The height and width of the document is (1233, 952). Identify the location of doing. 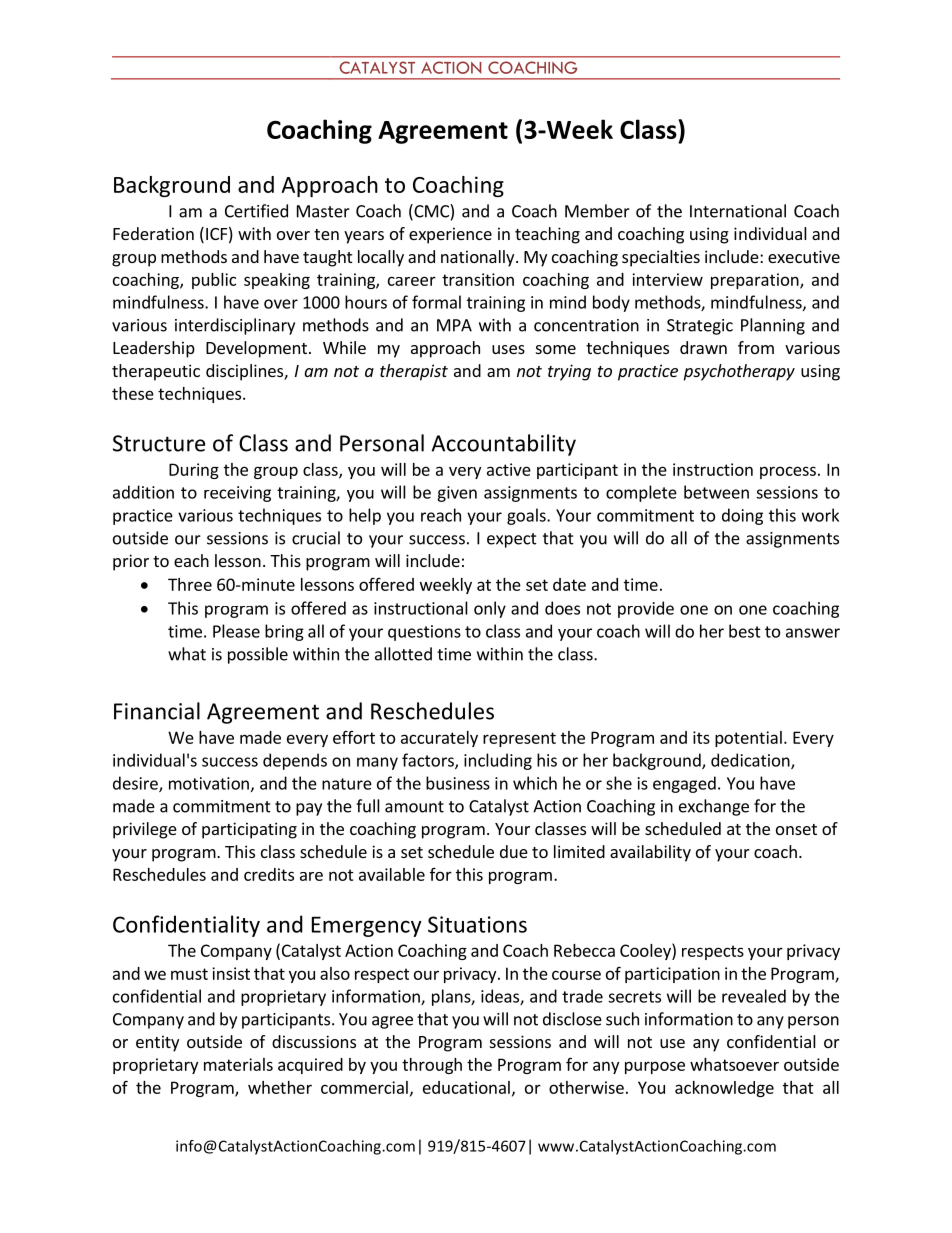
(742, 516).
